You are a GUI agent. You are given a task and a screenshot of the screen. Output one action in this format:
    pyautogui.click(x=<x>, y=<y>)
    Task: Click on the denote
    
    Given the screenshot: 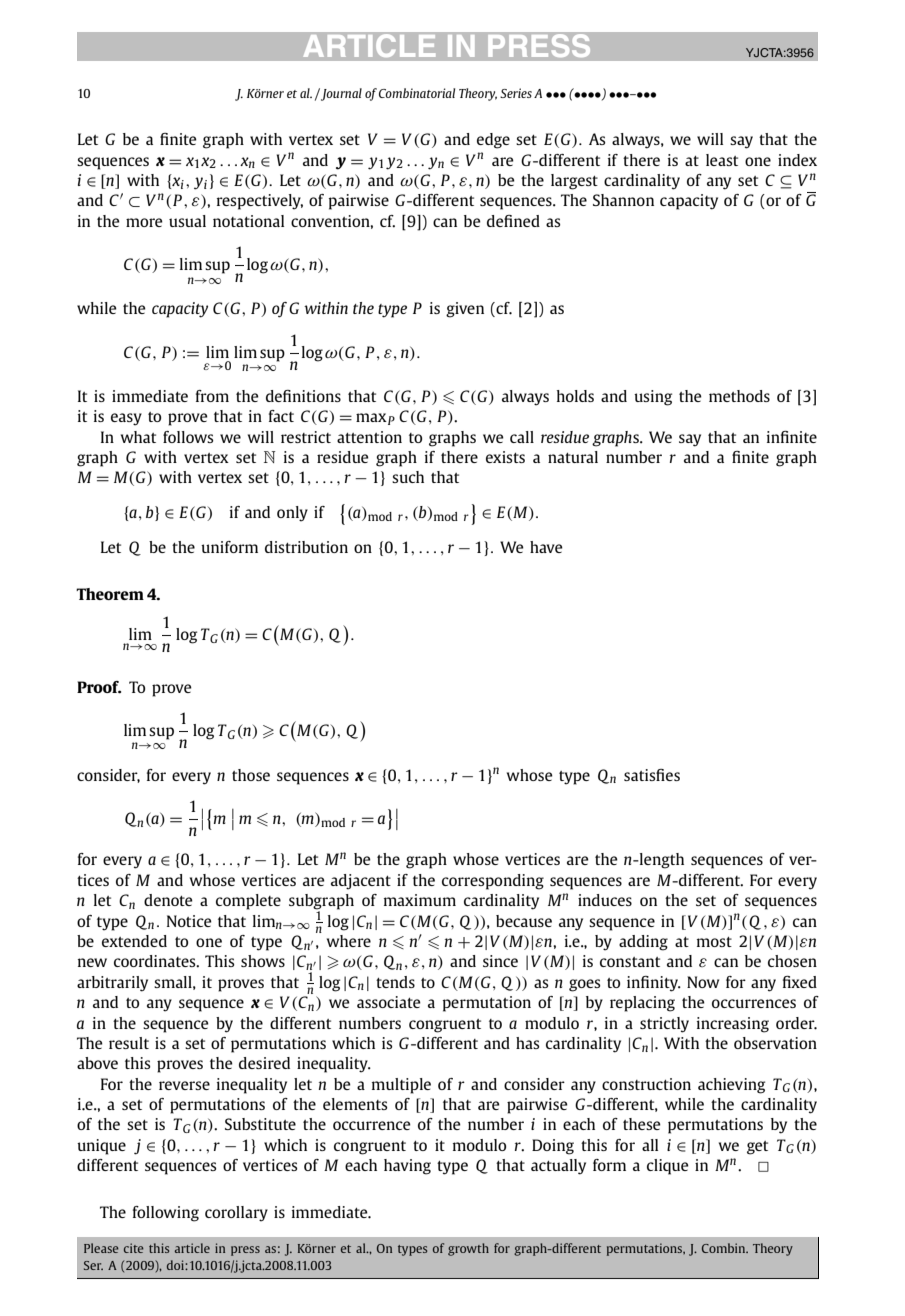 What is the action you would take?
    pyautogui.click(x=168, y=900)
